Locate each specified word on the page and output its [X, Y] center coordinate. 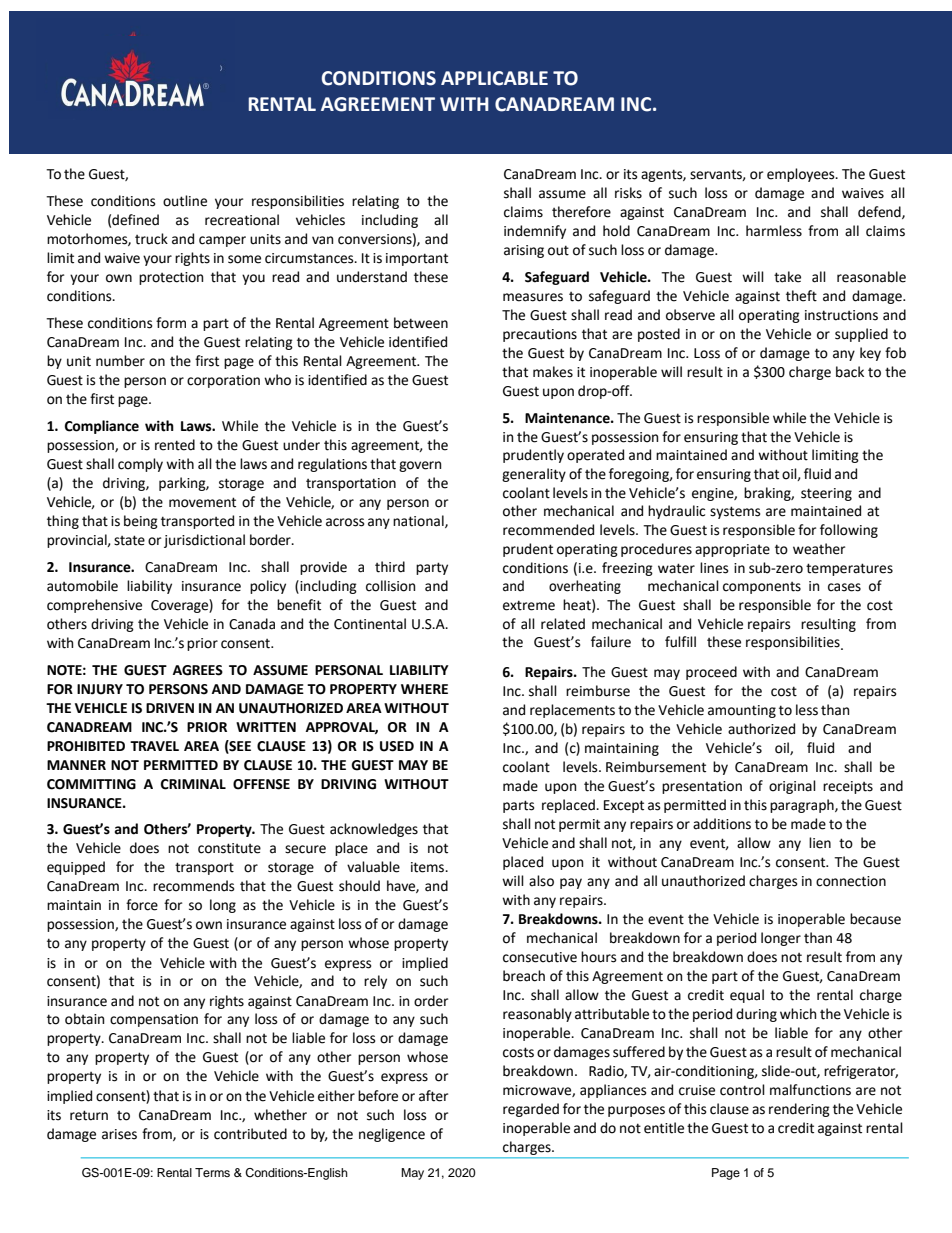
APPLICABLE [494, 78]
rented [175, 445]
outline [185, 201]
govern [420, 466]
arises [119, 1134]
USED [397, 746]
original [792, 787]
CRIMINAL [193, 784]
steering [826, 494]
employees [802, 175]
